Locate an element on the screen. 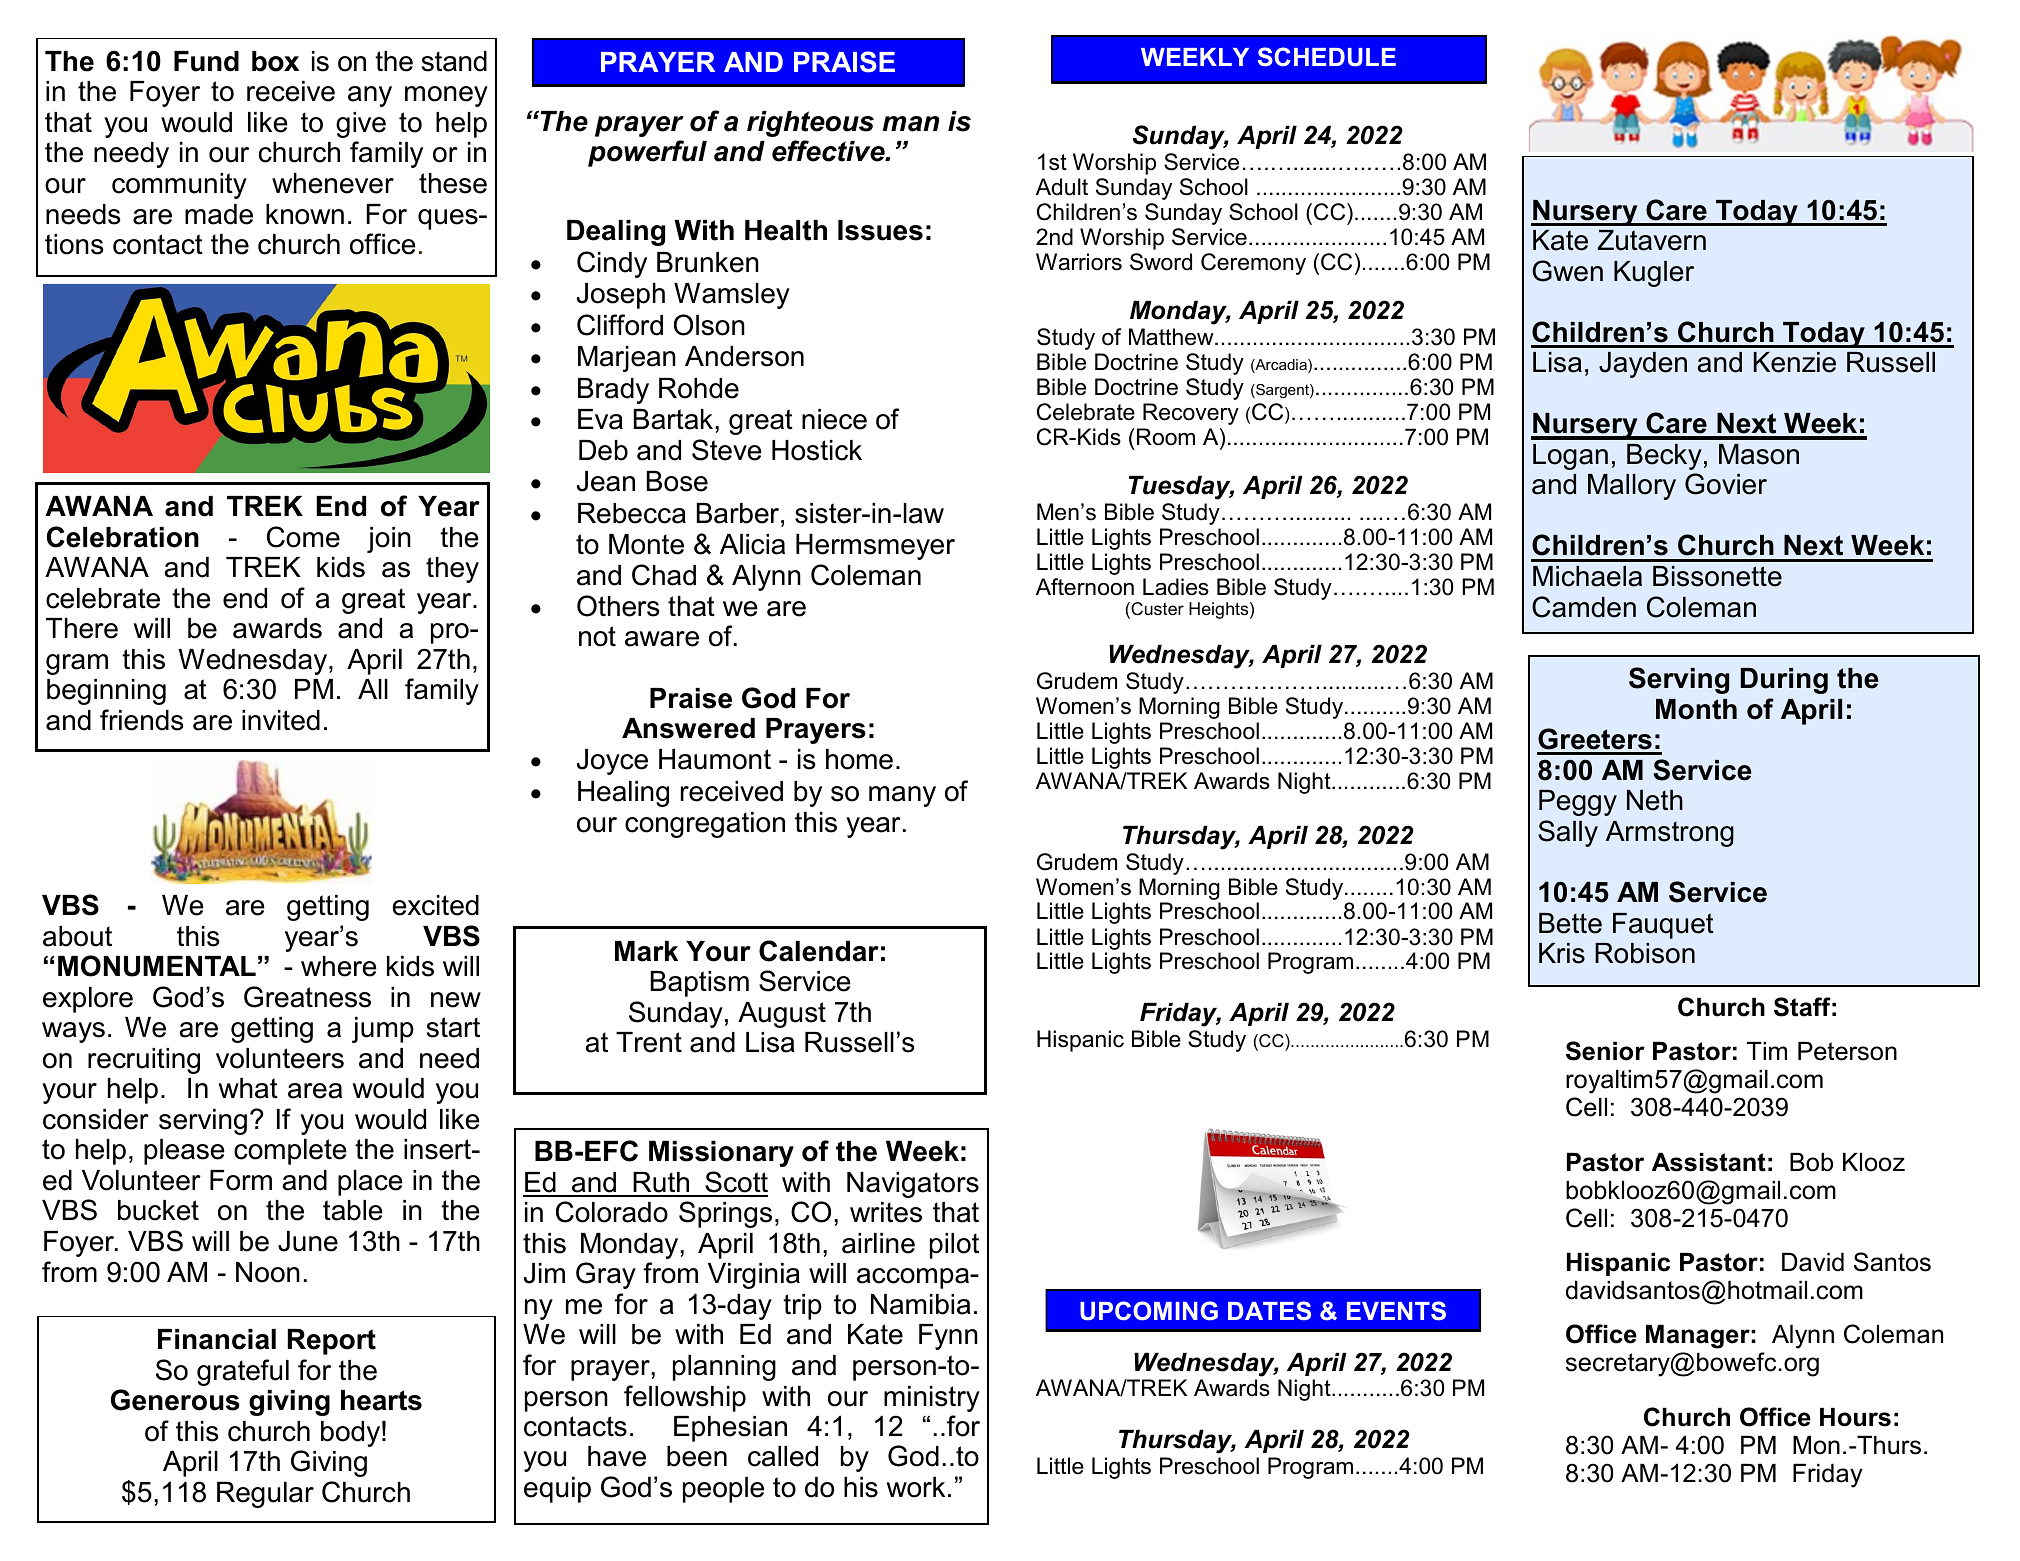 The width and height of the screenshot is (2020, 1561). give is located at coordinates (361, 125).
